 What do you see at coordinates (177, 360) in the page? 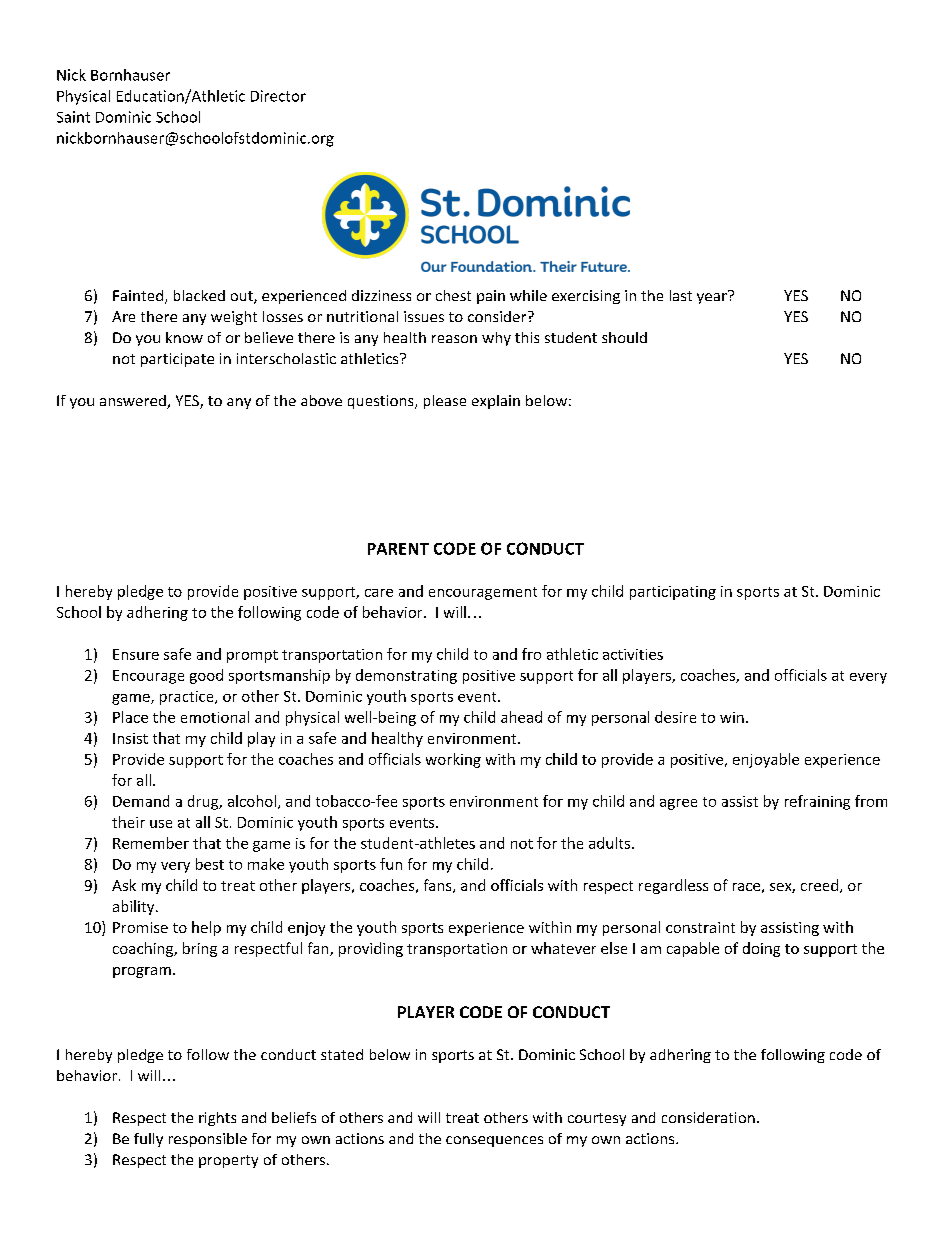
I see `participate` at bounding box center [177, 360].
